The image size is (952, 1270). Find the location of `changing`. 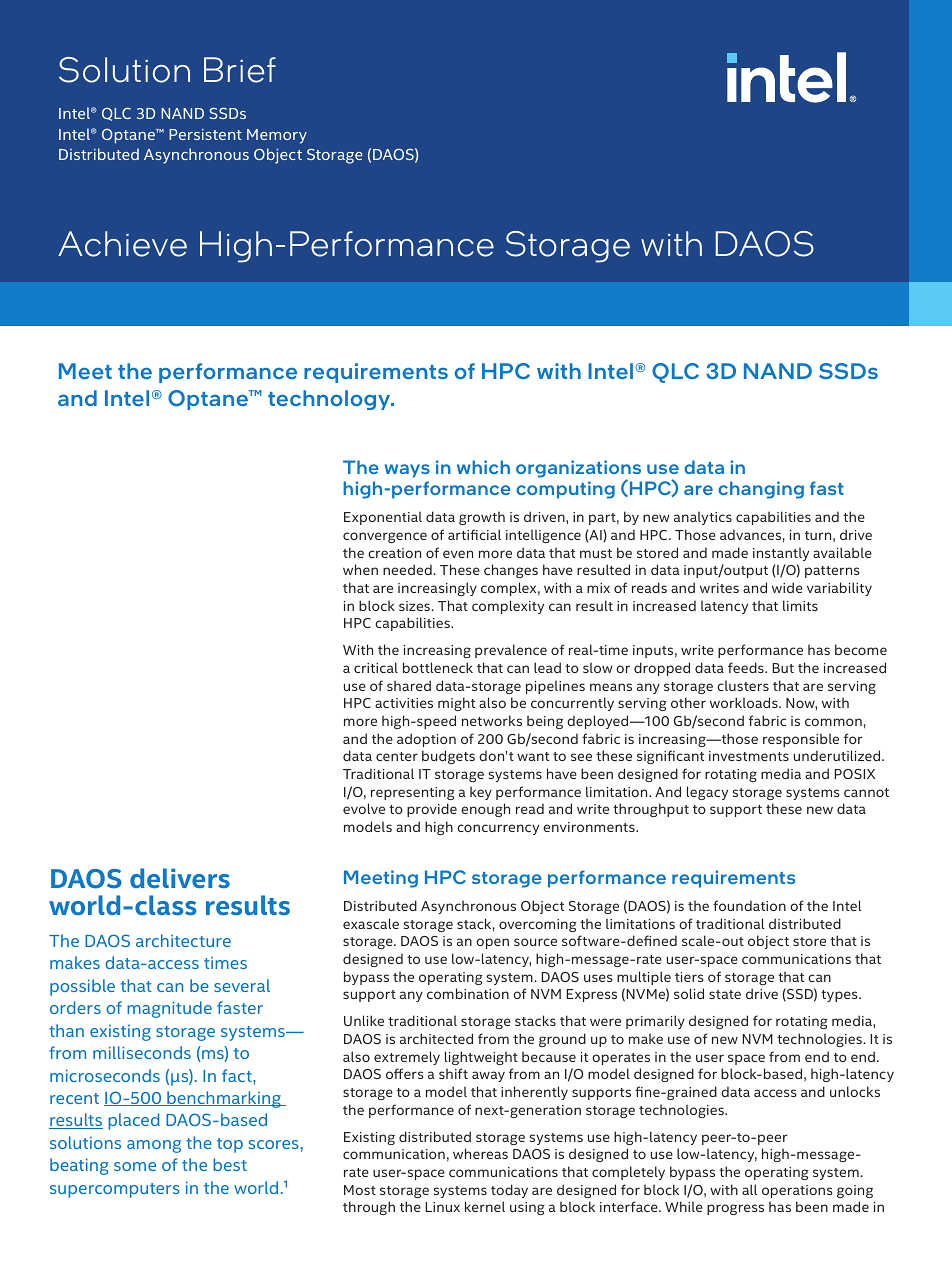

changing is located at coordinates (761, 490).
